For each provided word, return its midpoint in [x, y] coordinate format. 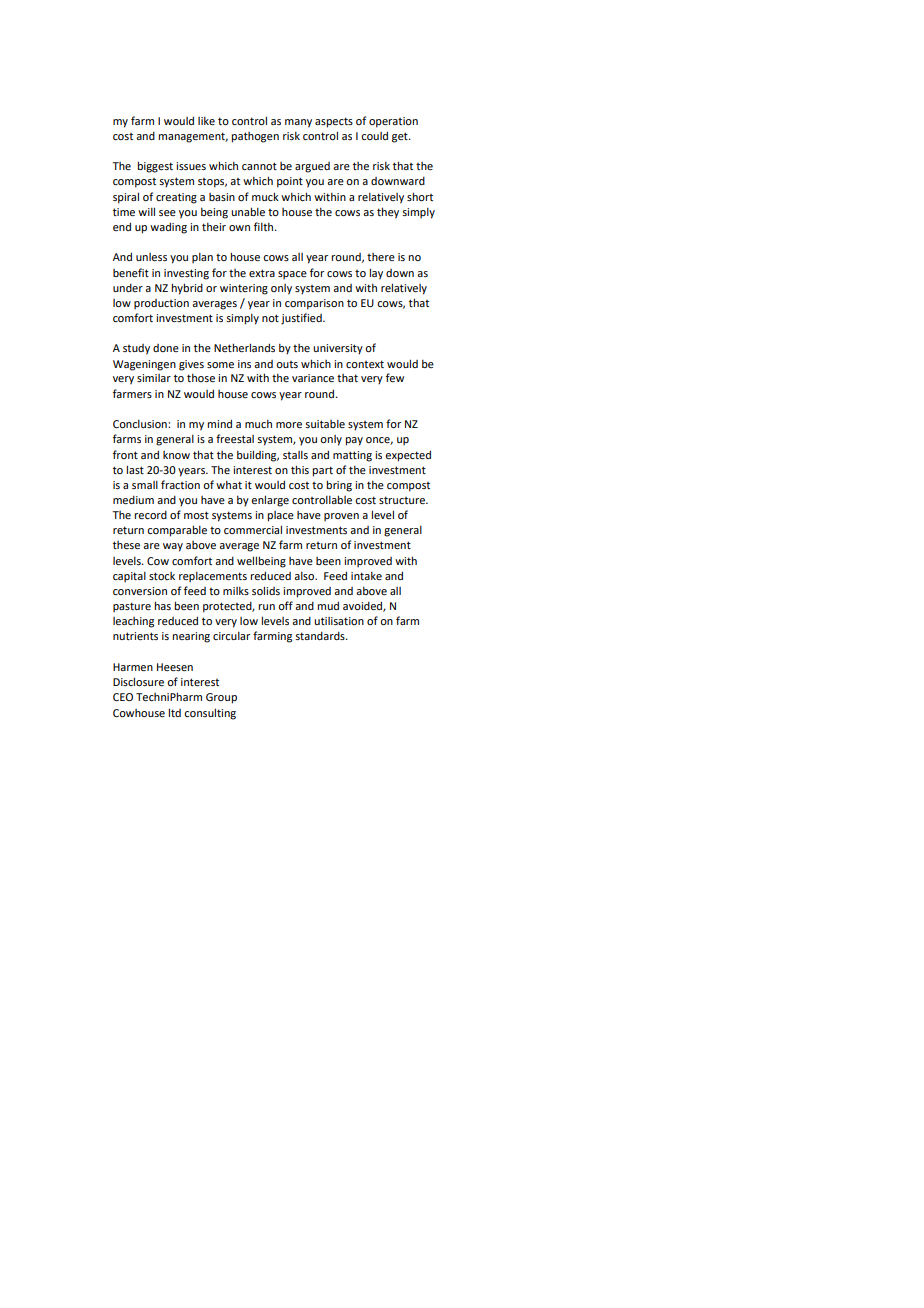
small [145, 485]
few [395, 377]
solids [266, 590]
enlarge [270, 501]
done [166, 348]
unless [151, 257]
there [381, 257]
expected [408, 456]
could [374, 135]
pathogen [255, 137]
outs [287, 364]
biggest [155, 167]
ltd [174, 712]
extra [262, 273]
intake [366, 576]
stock [162, 576]
